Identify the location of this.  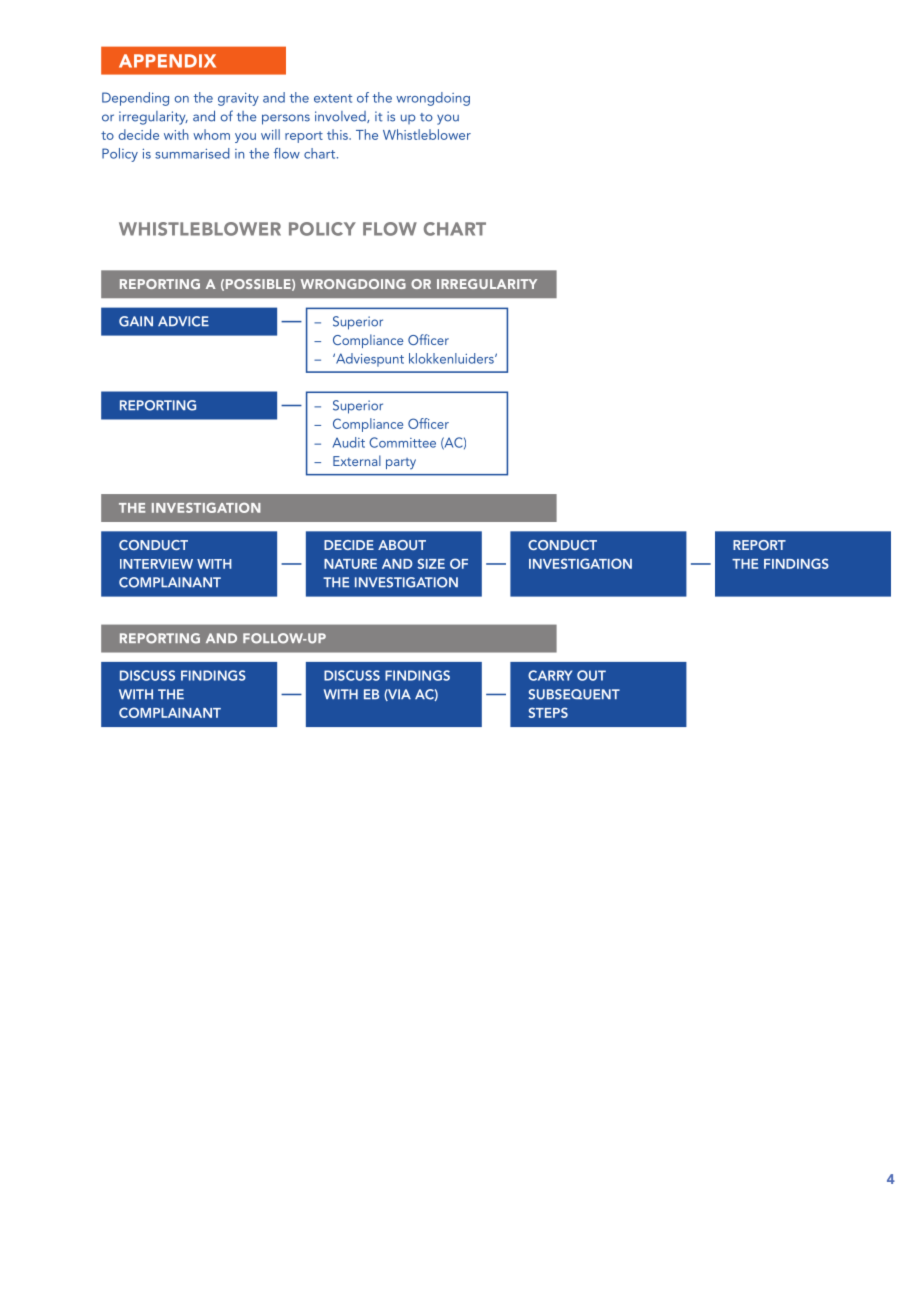
(338, 134).
